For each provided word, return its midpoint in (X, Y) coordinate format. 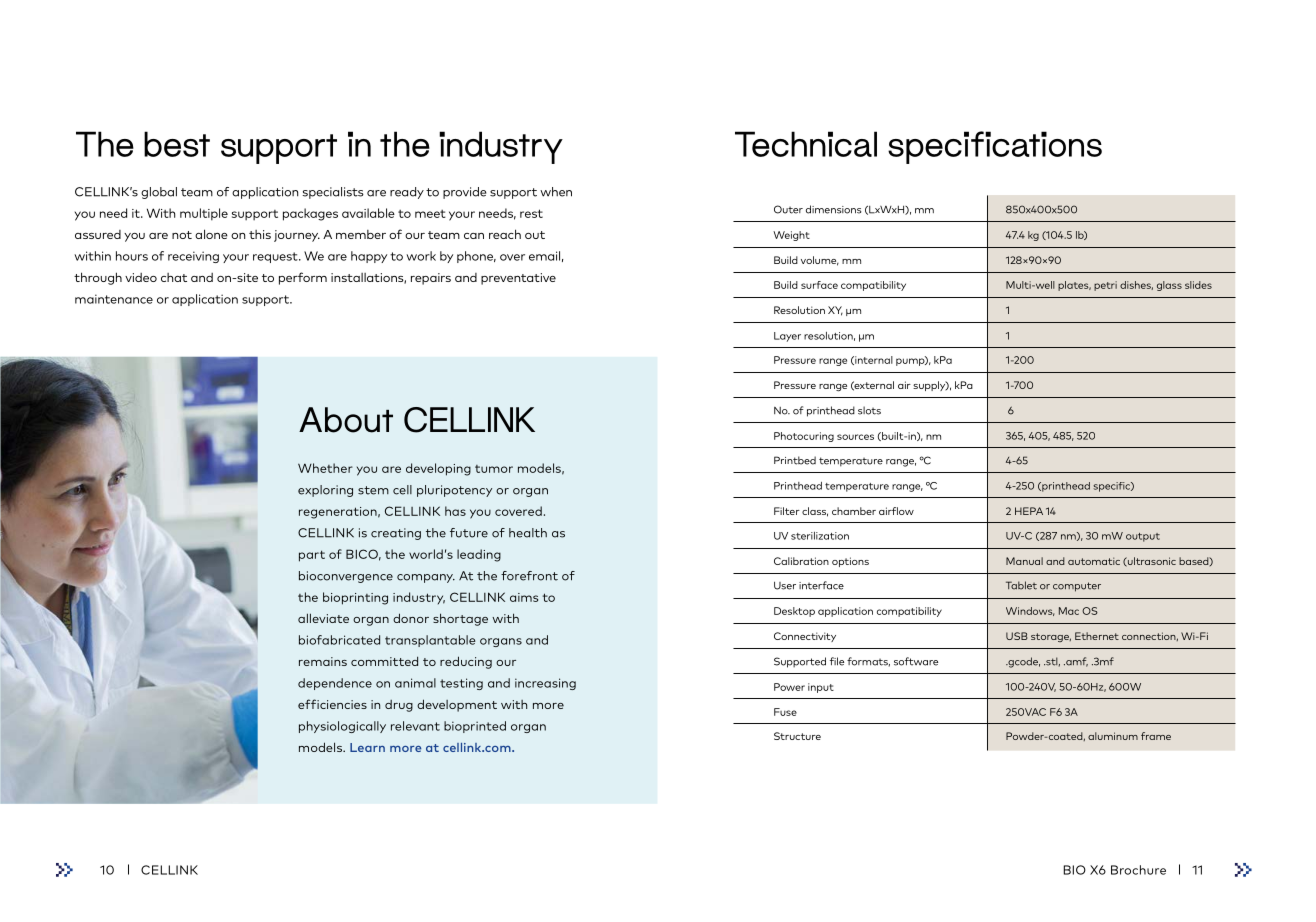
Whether (325, 468)
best (177, 144)
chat (174, 277)
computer (1077, 587)
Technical (806, 144)
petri (1105, 286)
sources (855, 437)
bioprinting (355, 598)
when (556, 192)
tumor (494, 469)
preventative (518, 279)
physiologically (342, 727)
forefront (529, 576)
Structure (797, 736)
